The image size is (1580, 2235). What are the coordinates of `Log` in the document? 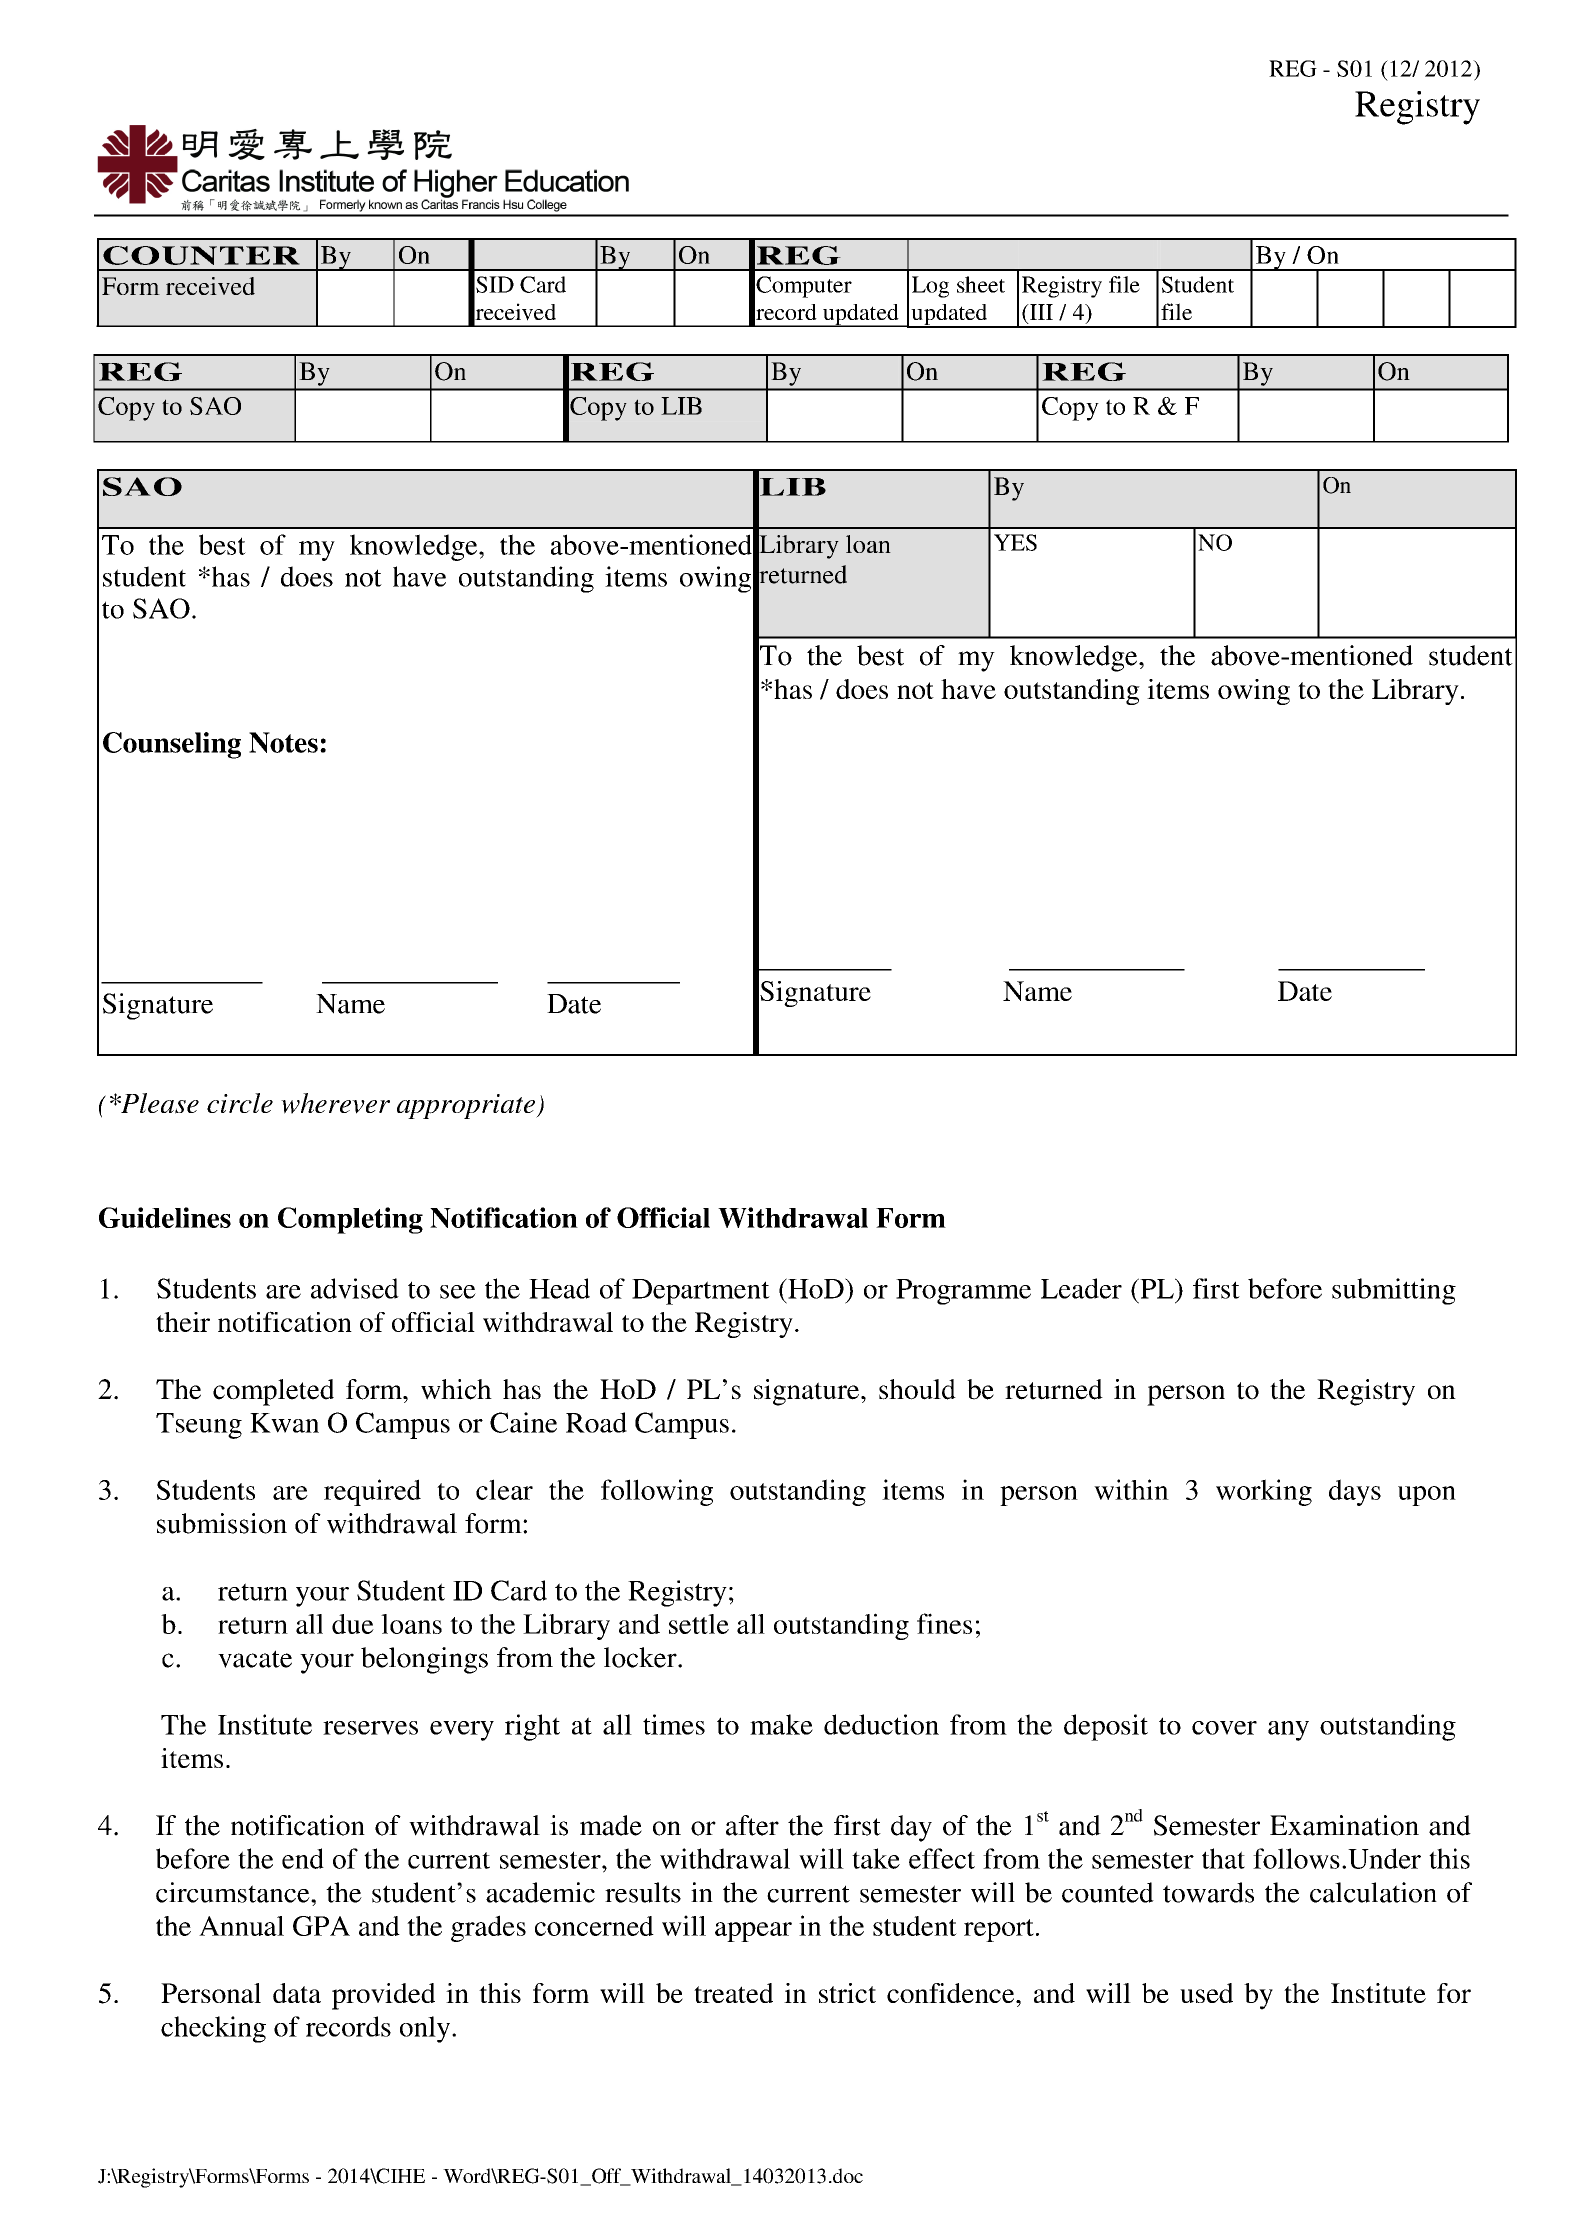 It's located at (930, 287).
